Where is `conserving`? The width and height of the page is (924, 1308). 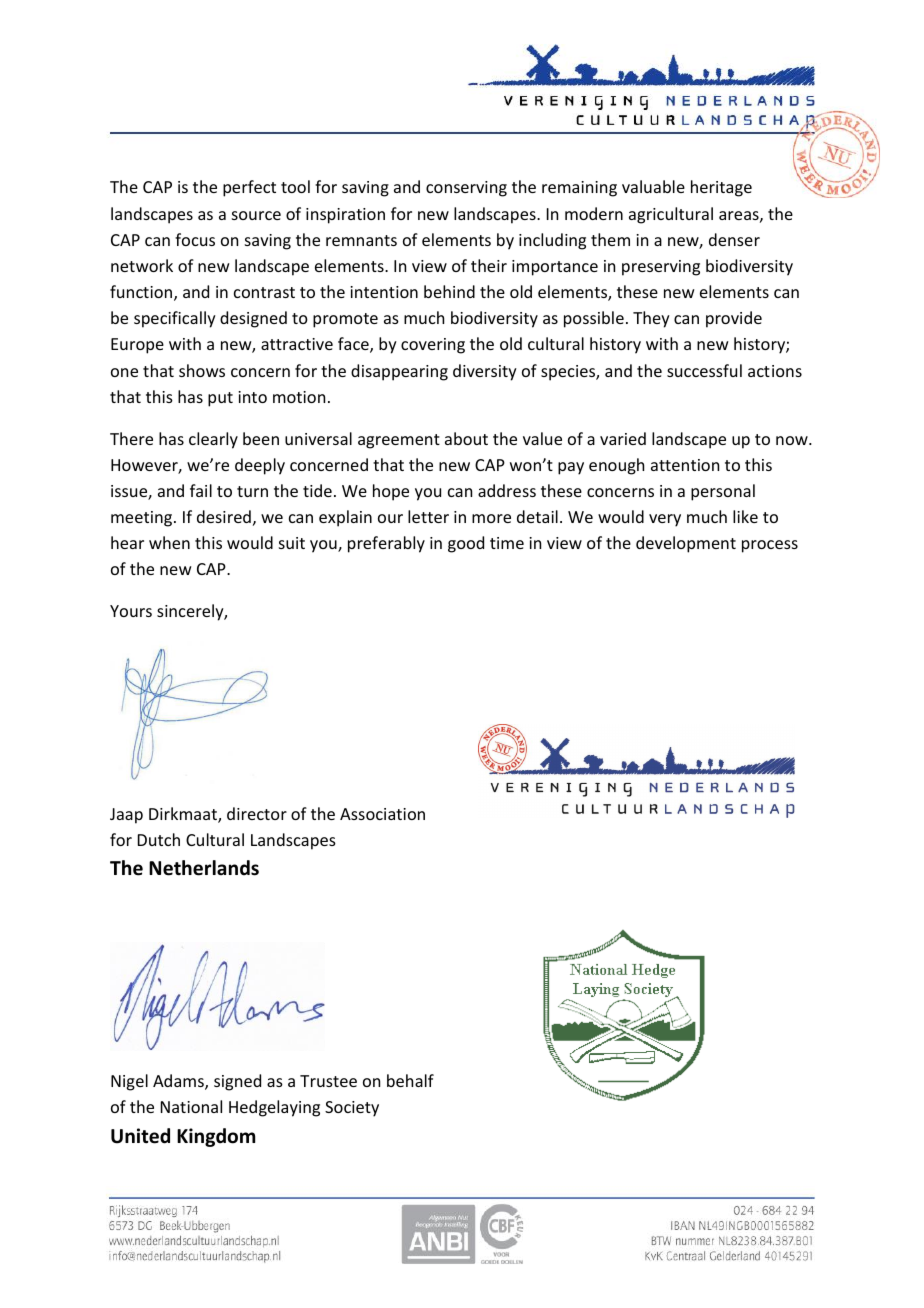 conserving is located at coordinates (466, 189).
